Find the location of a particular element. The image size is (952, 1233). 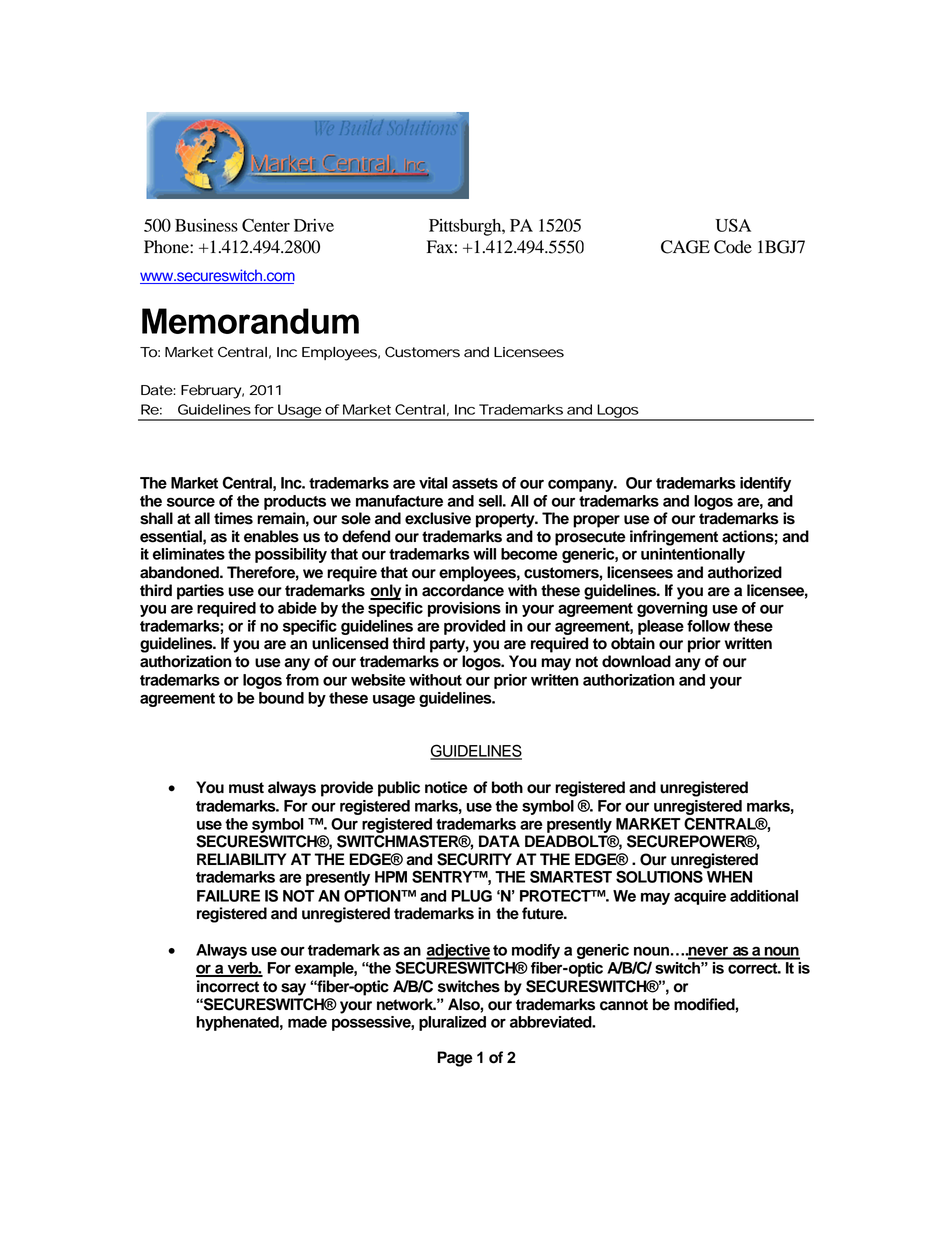

made is located at coordinates (307, 1022).
